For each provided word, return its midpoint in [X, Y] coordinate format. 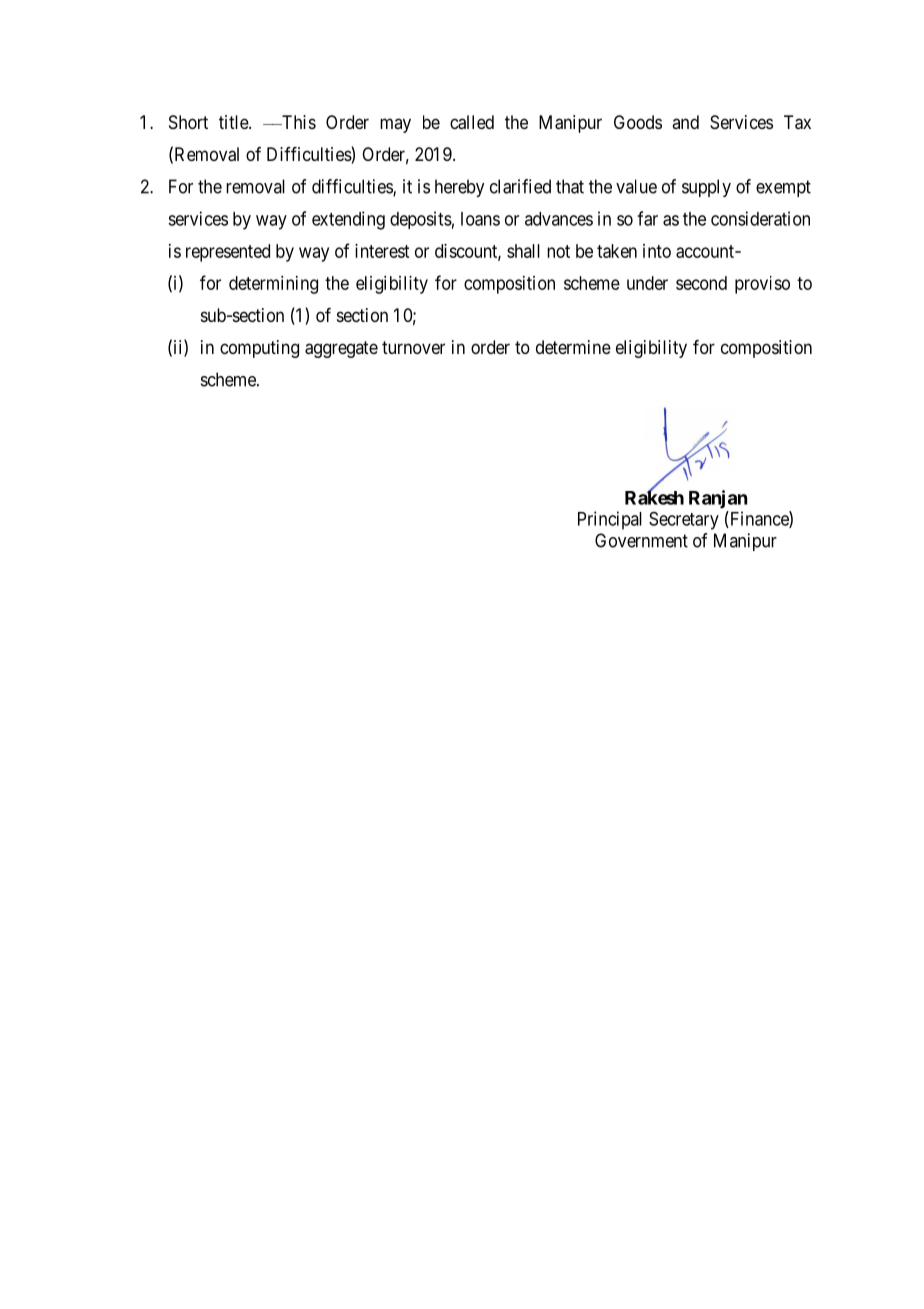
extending [348, 220]
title [234, 122]
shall [523, 251]
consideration [760, 218]
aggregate [341, 349]
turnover [413, 347]
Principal [610, 520]
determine [573, 347]
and [685, 122]
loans [480, 219]
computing [259, 349]
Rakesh [654, 497]
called [472, 122]
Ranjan [718, 499]
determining [273, 285]
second [701, 283]
